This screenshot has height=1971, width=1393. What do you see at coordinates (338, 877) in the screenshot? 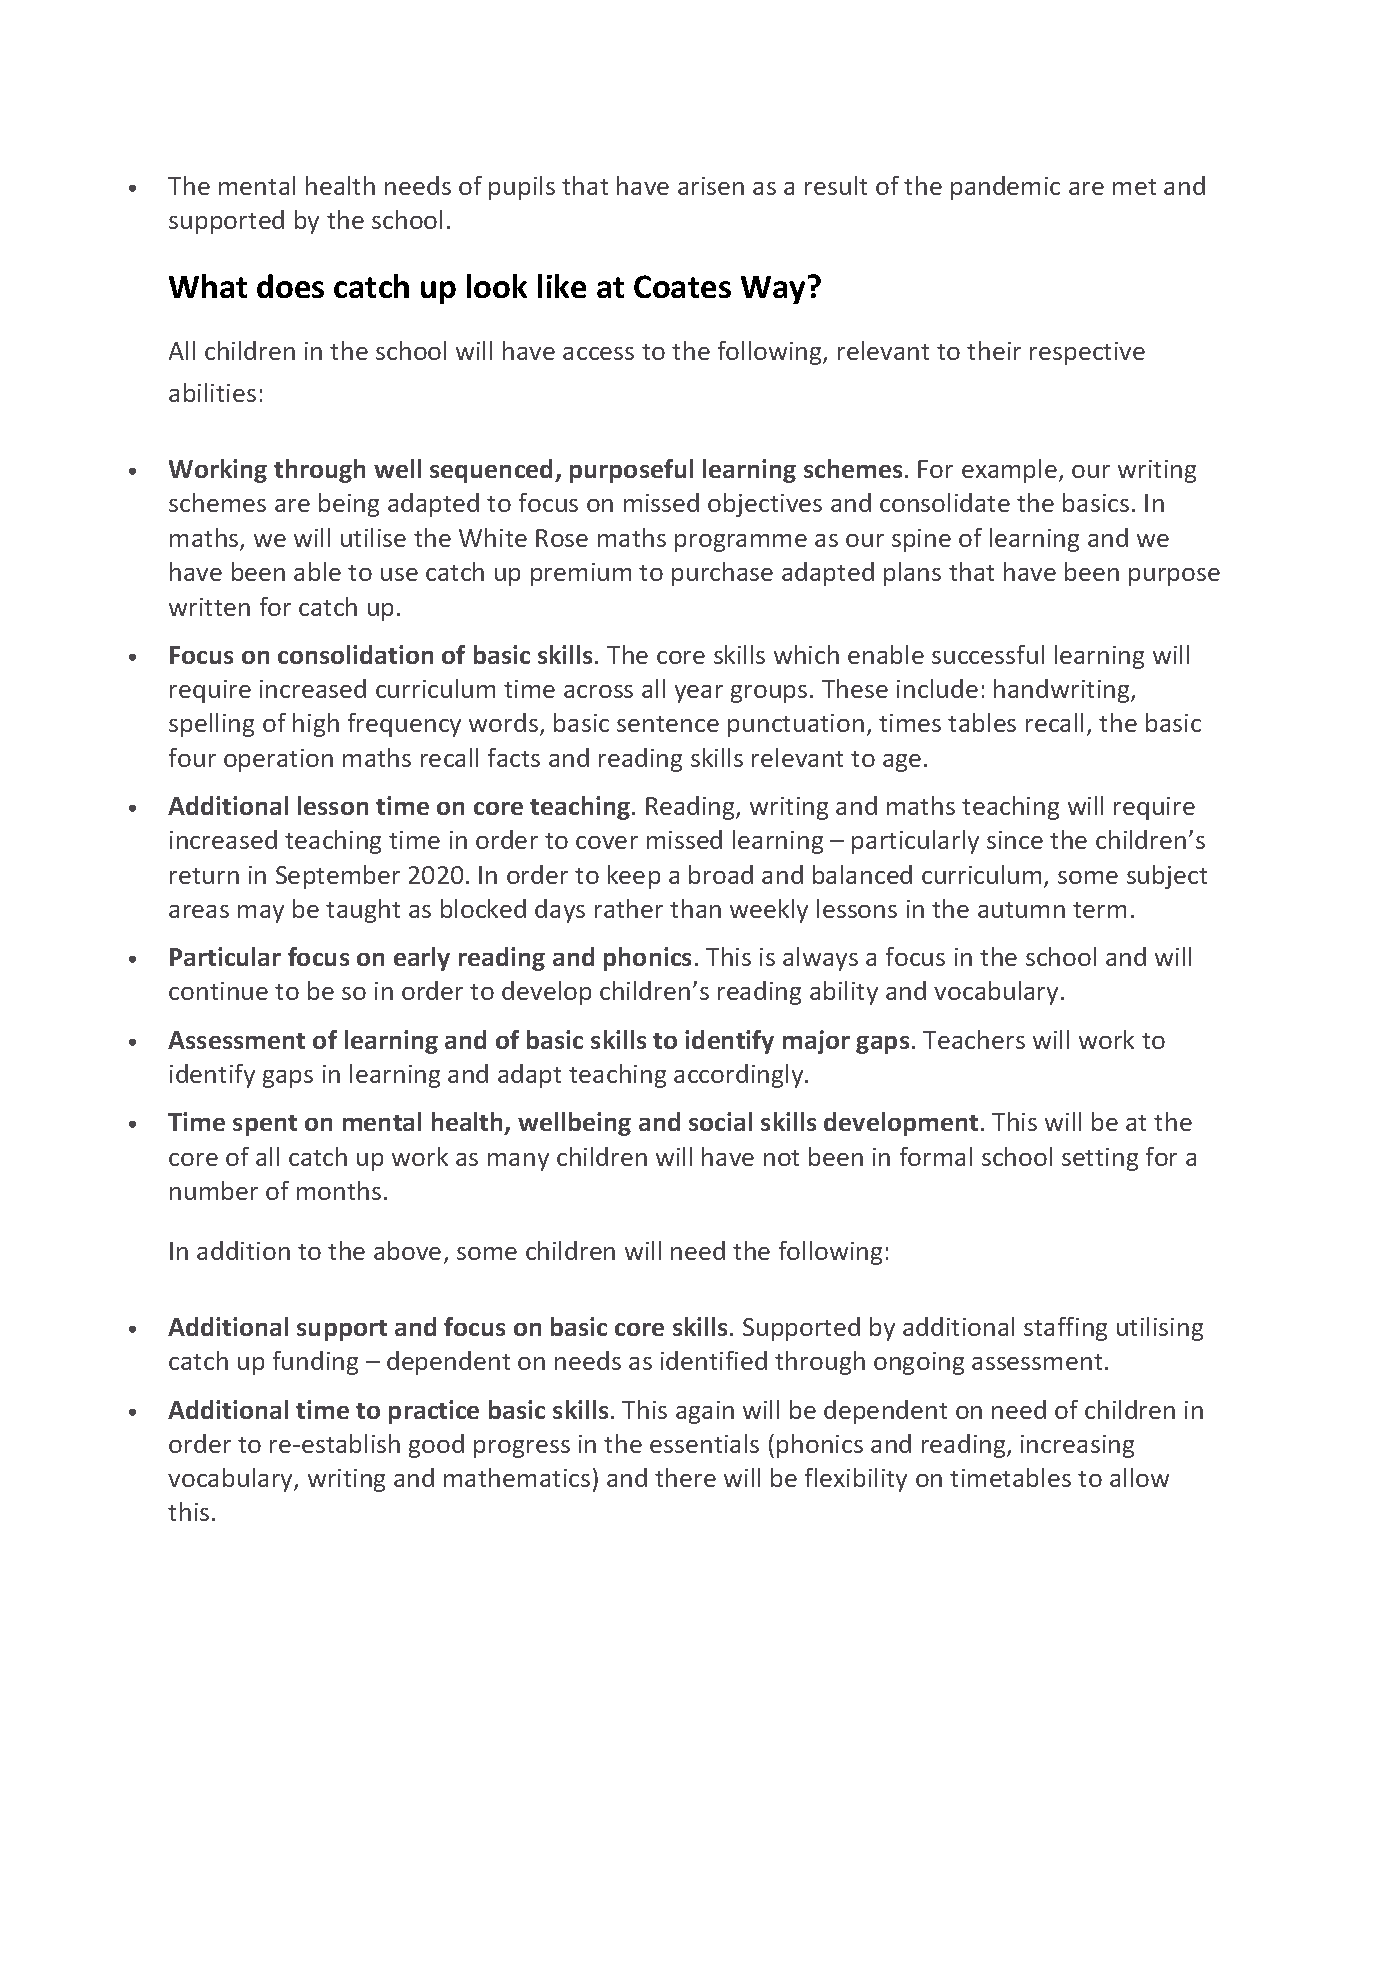
I see `September` at bounding box center [338, 877].
